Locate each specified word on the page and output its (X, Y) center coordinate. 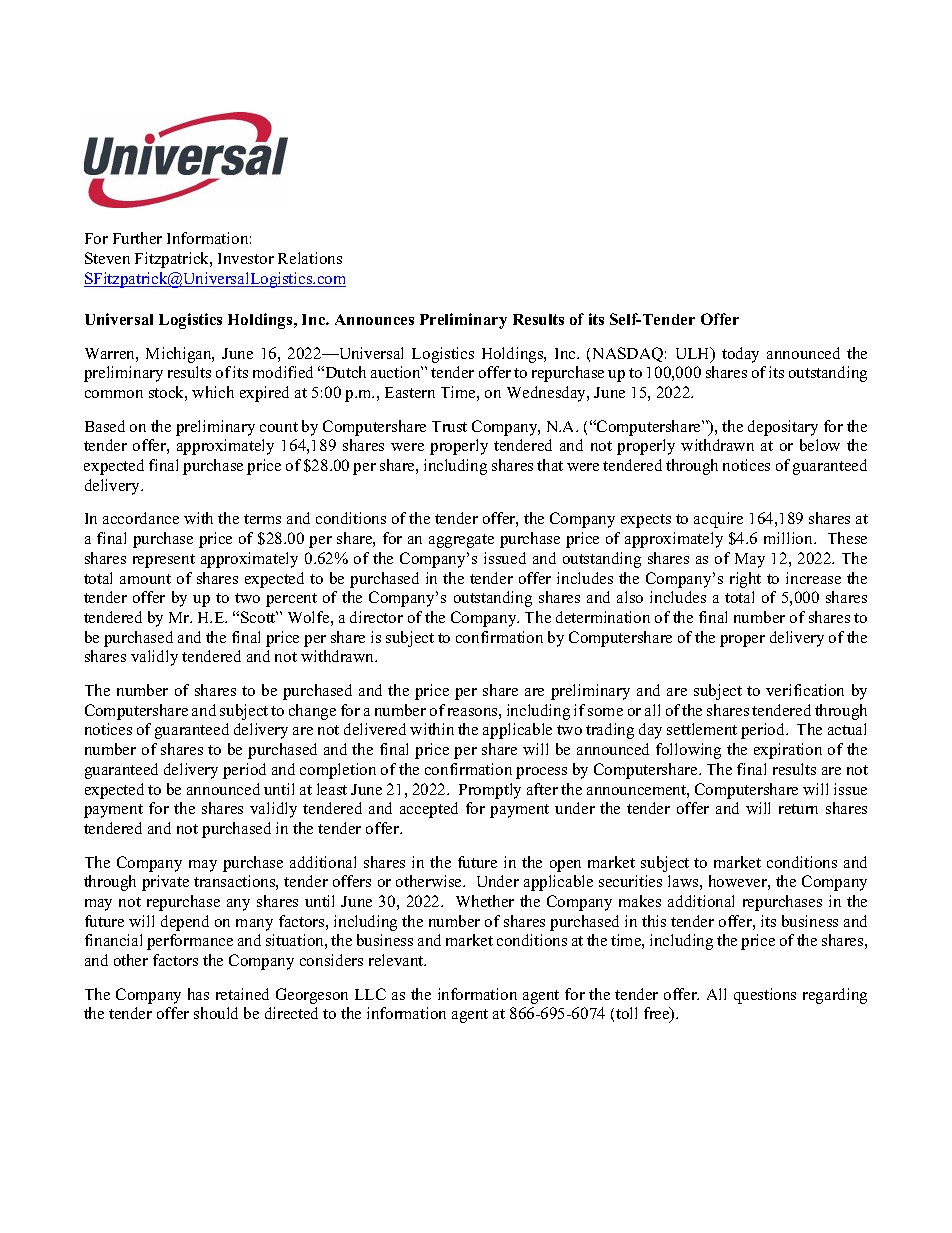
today (740, 355)
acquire (718, 520)
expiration (788, 751)
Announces (374, 319)
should (216, 1013)
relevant (397, 960)
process (541, 773)
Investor (246, 258)
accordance (141, 518)
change (312, 712)
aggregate (461, 541)
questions (765, 996)
